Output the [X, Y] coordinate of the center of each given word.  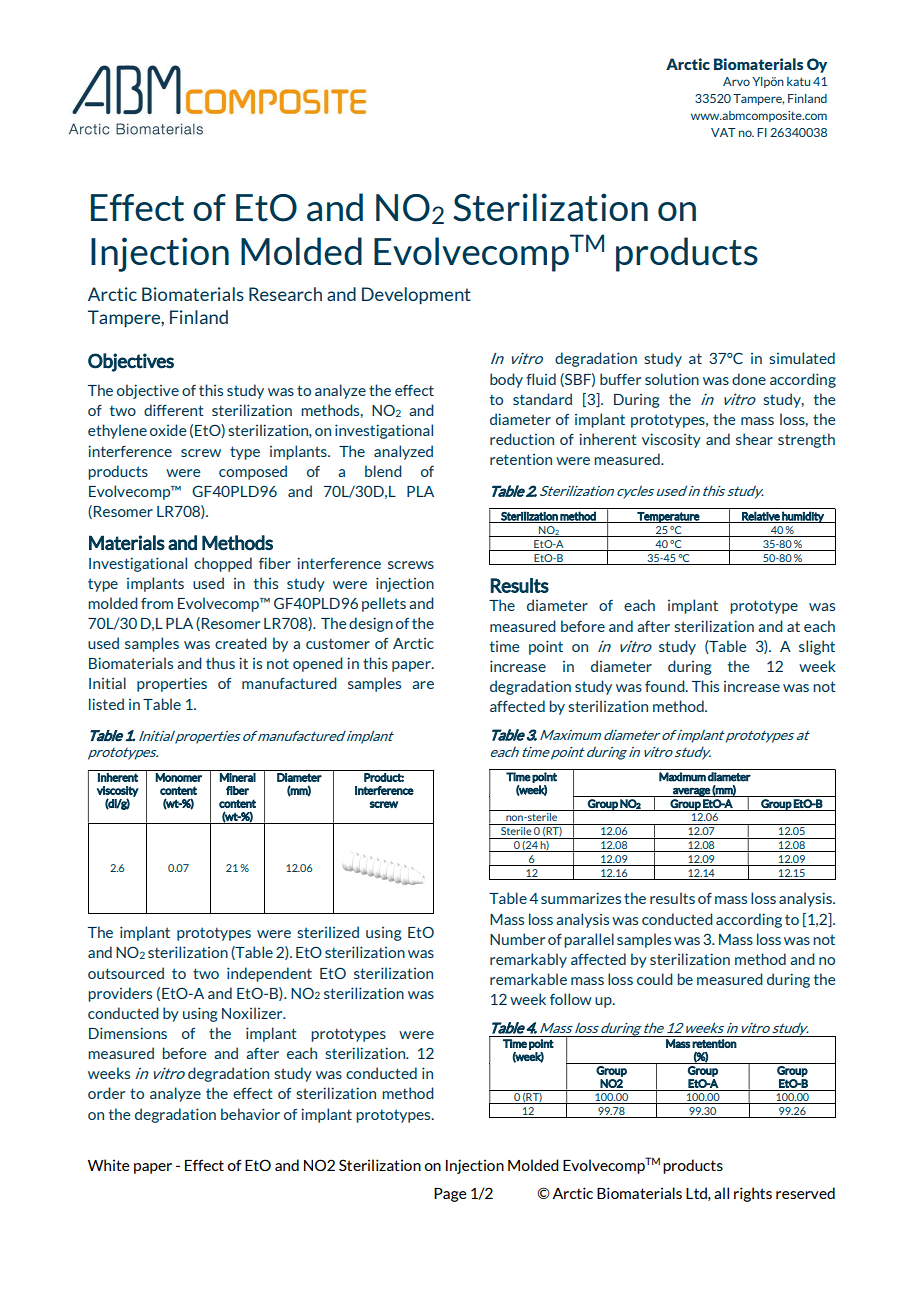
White [109, 1165]
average [691, 792]
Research [285, 294]
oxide [168, 430]
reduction [522, 439]
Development [416, 295]
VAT [723, 132]
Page [450, 1195]
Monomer [179, 777]
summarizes [581, 898]
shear [754, 439]
